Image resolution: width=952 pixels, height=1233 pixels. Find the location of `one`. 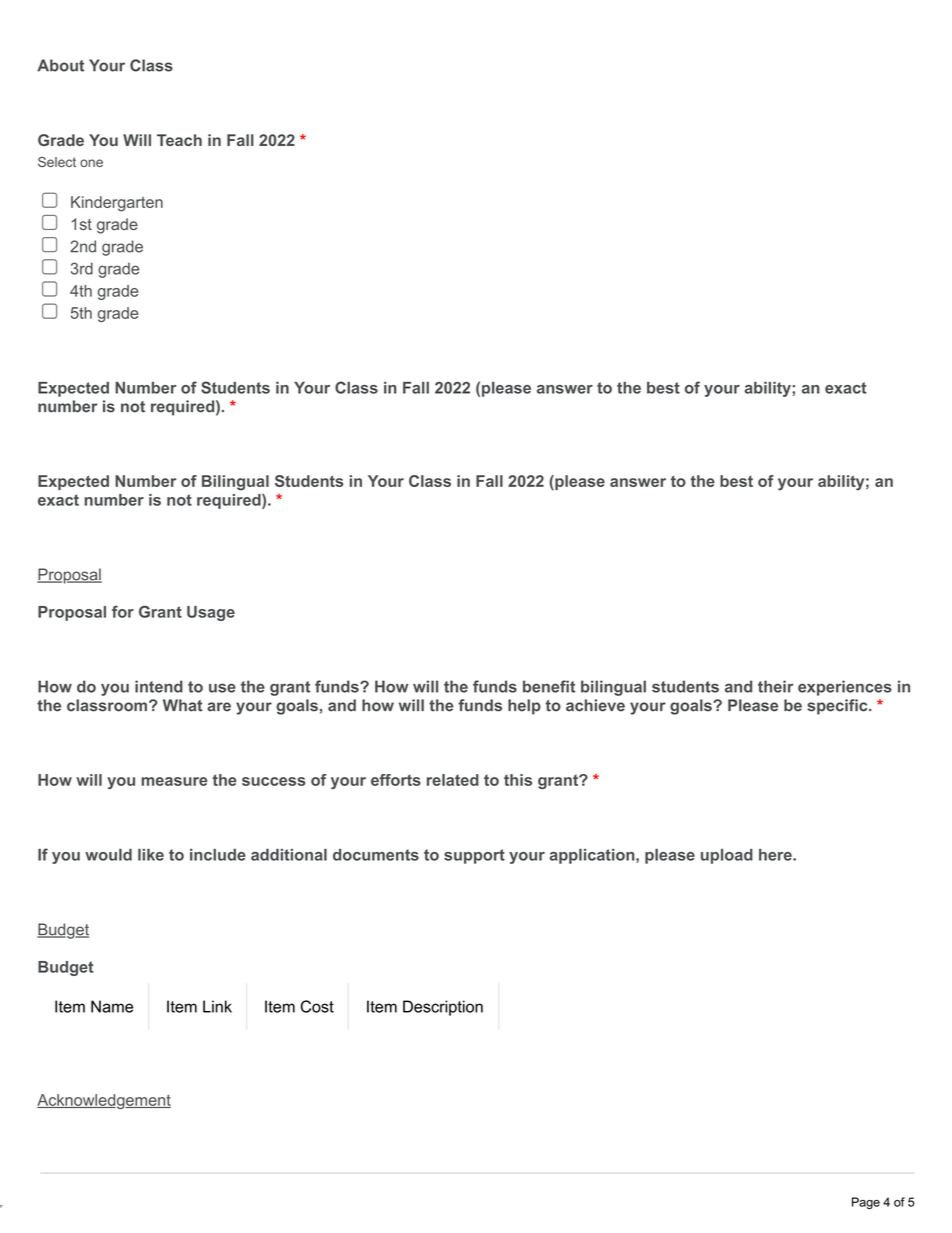

one is located at coordinates (91, 163).
